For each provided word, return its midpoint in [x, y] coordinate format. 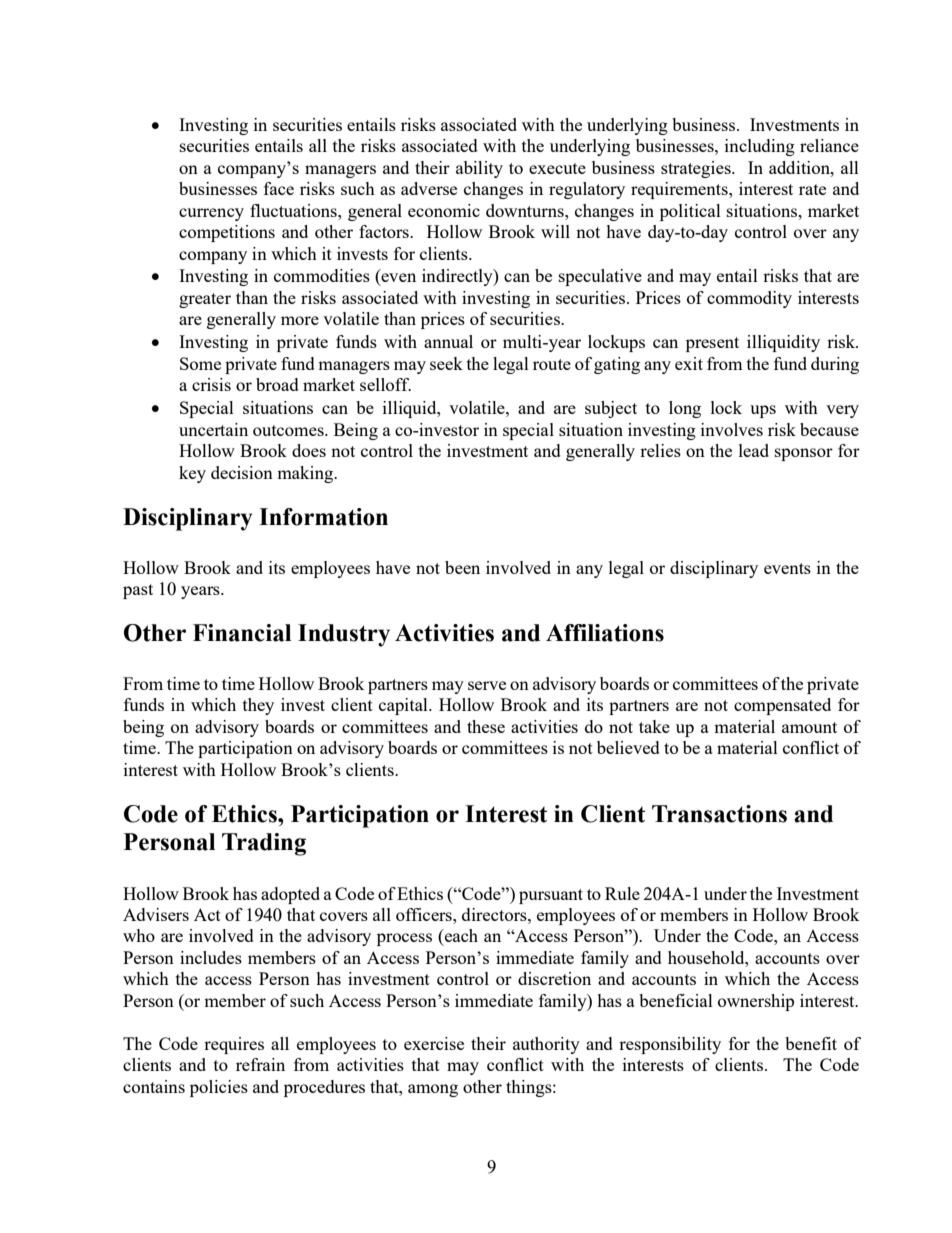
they [258, 706]
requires [234, 1045]
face [279, 188]
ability [479, 169]
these [486, 726]
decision [242, 472]
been [462, 567]
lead [754, 450]
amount [809, 727]
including [760, 147]
